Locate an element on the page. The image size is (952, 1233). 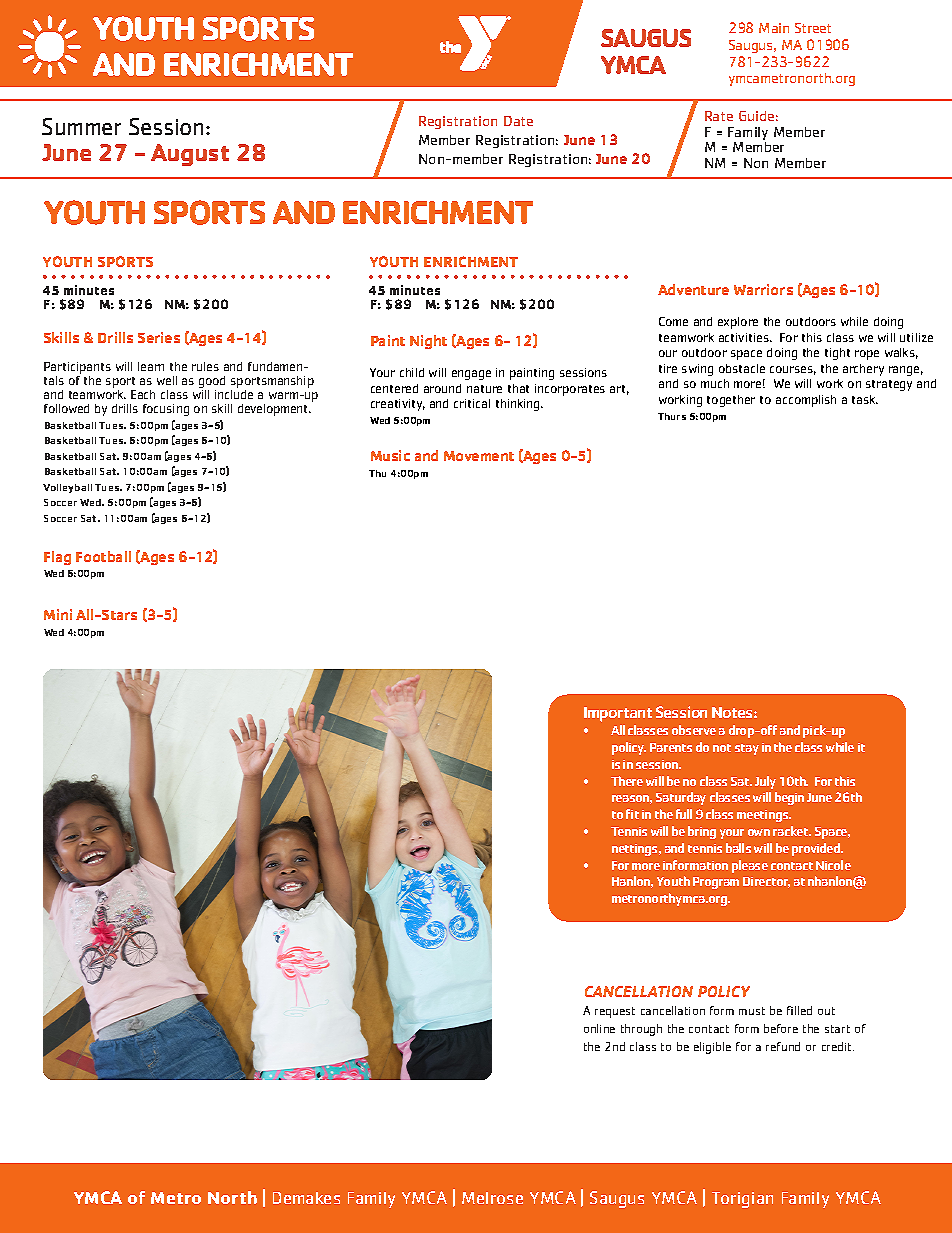
Date is located at coordinates (518, 121).
